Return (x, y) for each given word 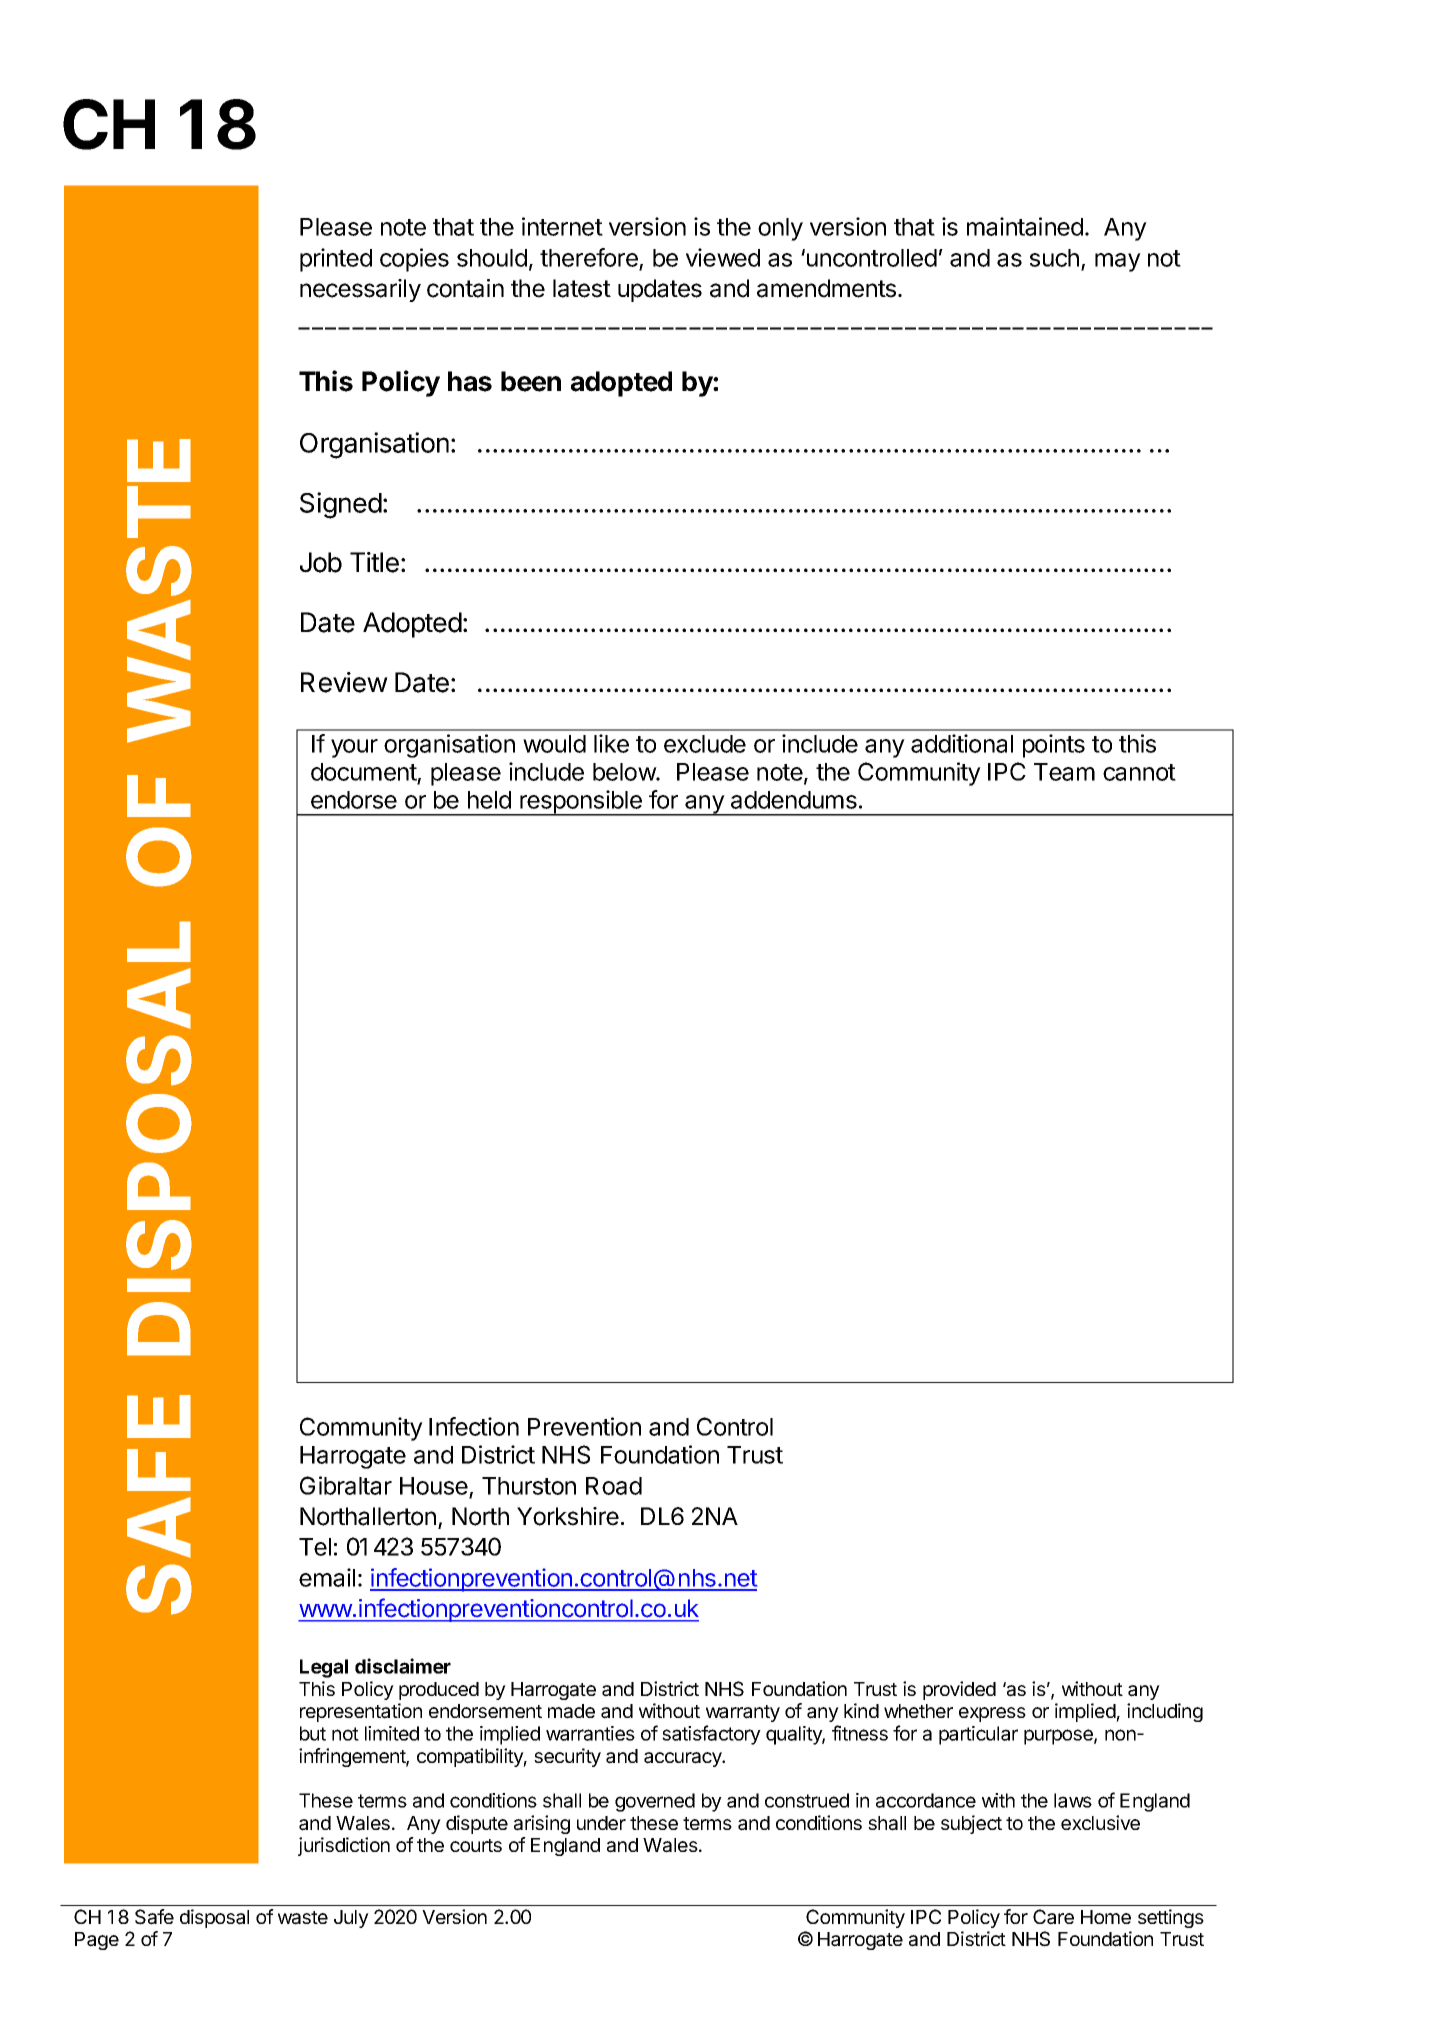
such (1054, 258)
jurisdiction (344, 1846)
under (601, 1823)
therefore (590, 259)
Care (1053, 1917)
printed (336, 260)
